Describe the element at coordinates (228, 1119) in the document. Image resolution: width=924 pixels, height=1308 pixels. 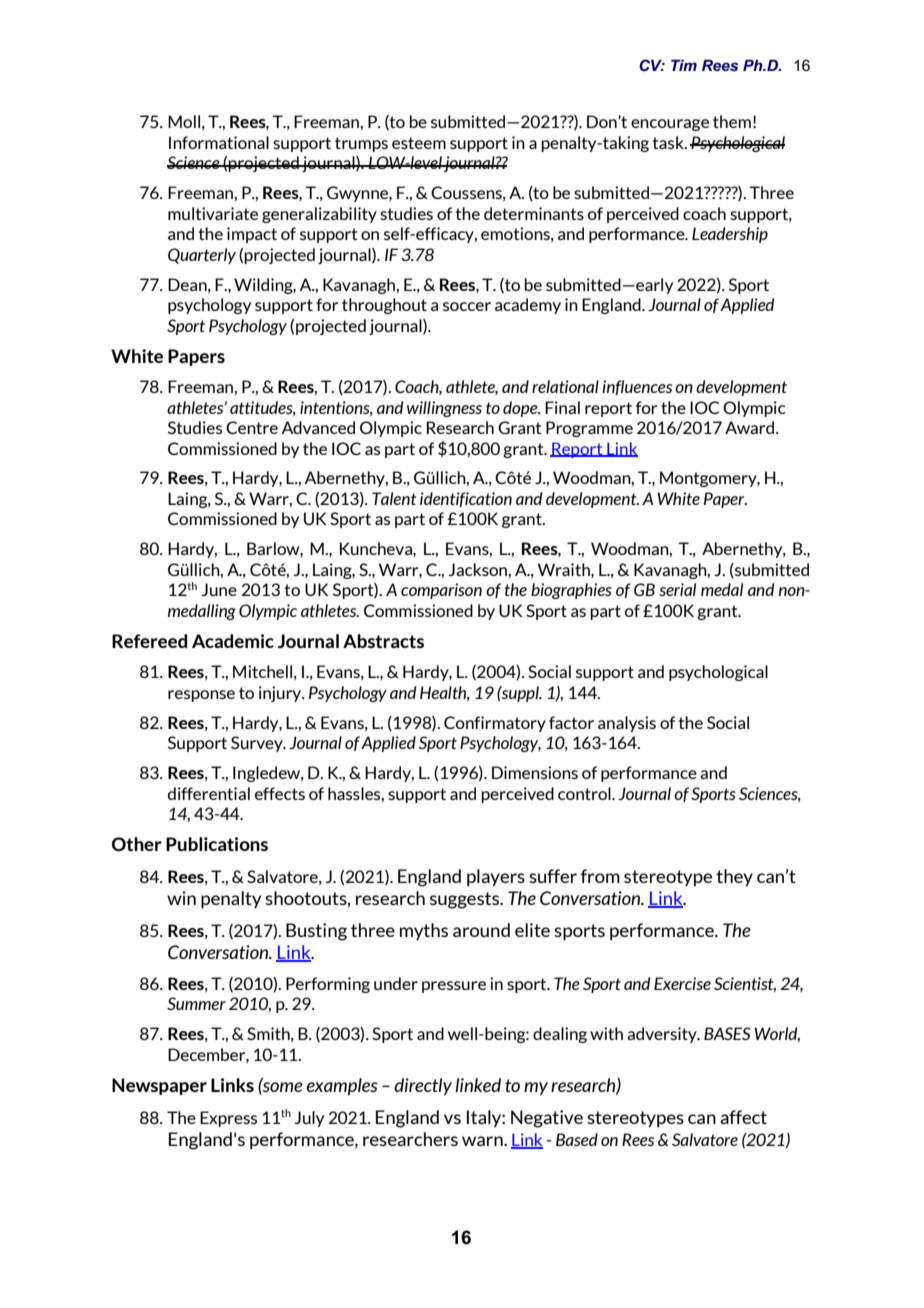
I see `Express` at that location.
